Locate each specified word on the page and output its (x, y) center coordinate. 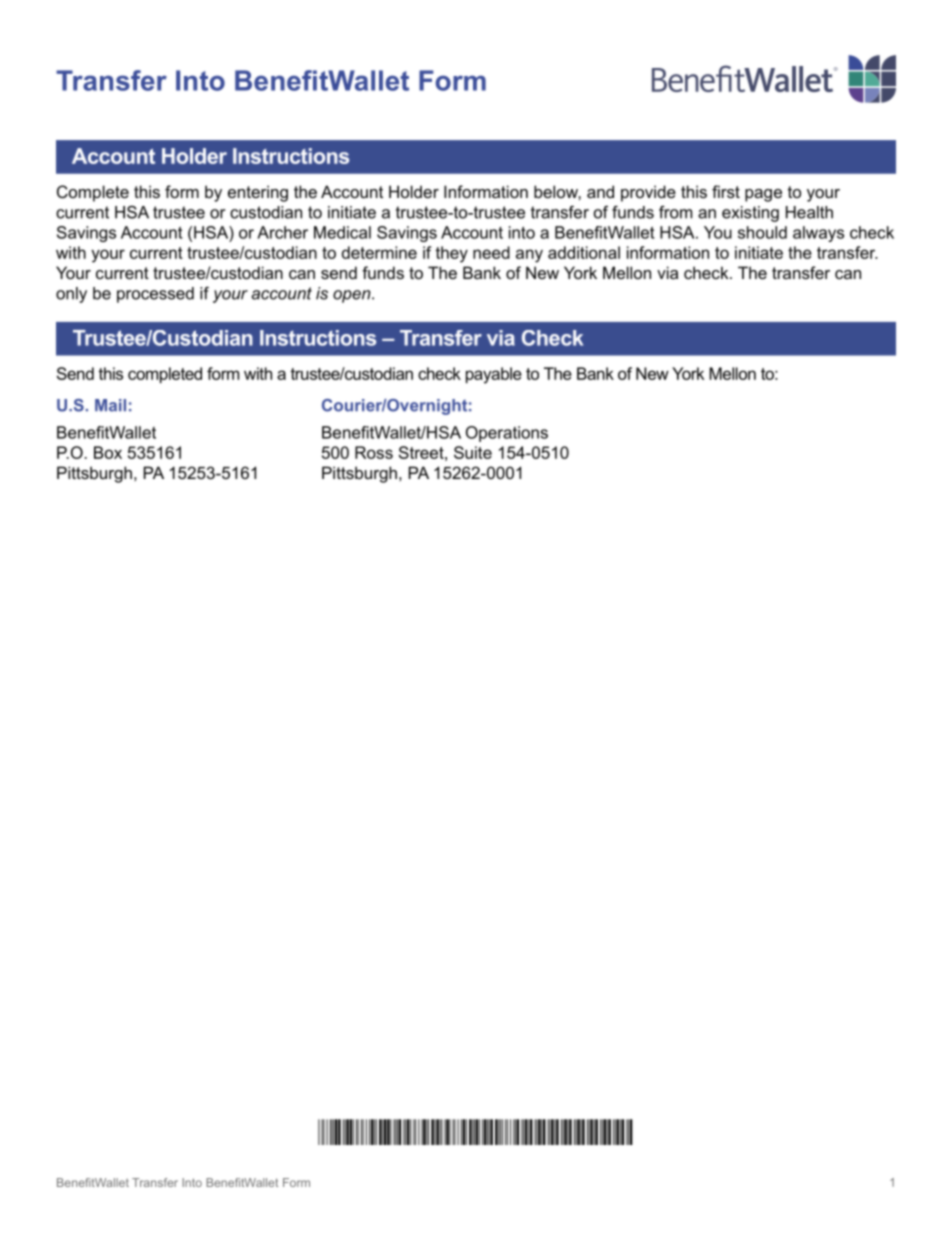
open (353, 296)
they (451, 254)
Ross (374, 452)
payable (494, 375)
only (71, 295)
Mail (110, 405)
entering (258, 193)
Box (108, 452)
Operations (507, 434)
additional (584, 252)
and (600, 191)
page (763, 195)
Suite (473, 452)
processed (155, 295)
